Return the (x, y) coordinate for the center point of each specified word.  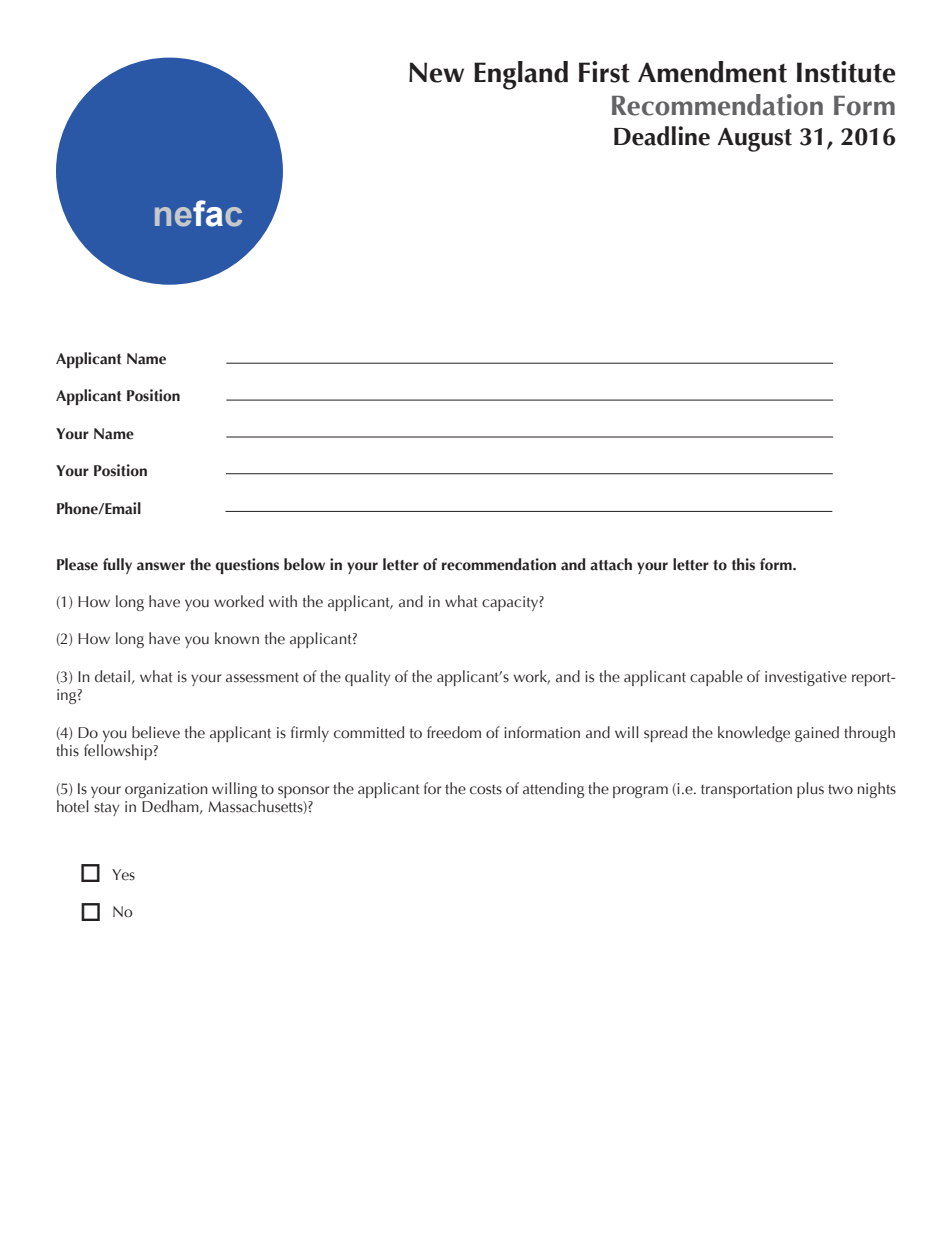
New (436, 72)
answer (161, 566)
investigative (806, 678)
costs (486, 790)
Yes (123, 875)
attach (611, 564)
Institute (846, 72)
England (521, 75)
